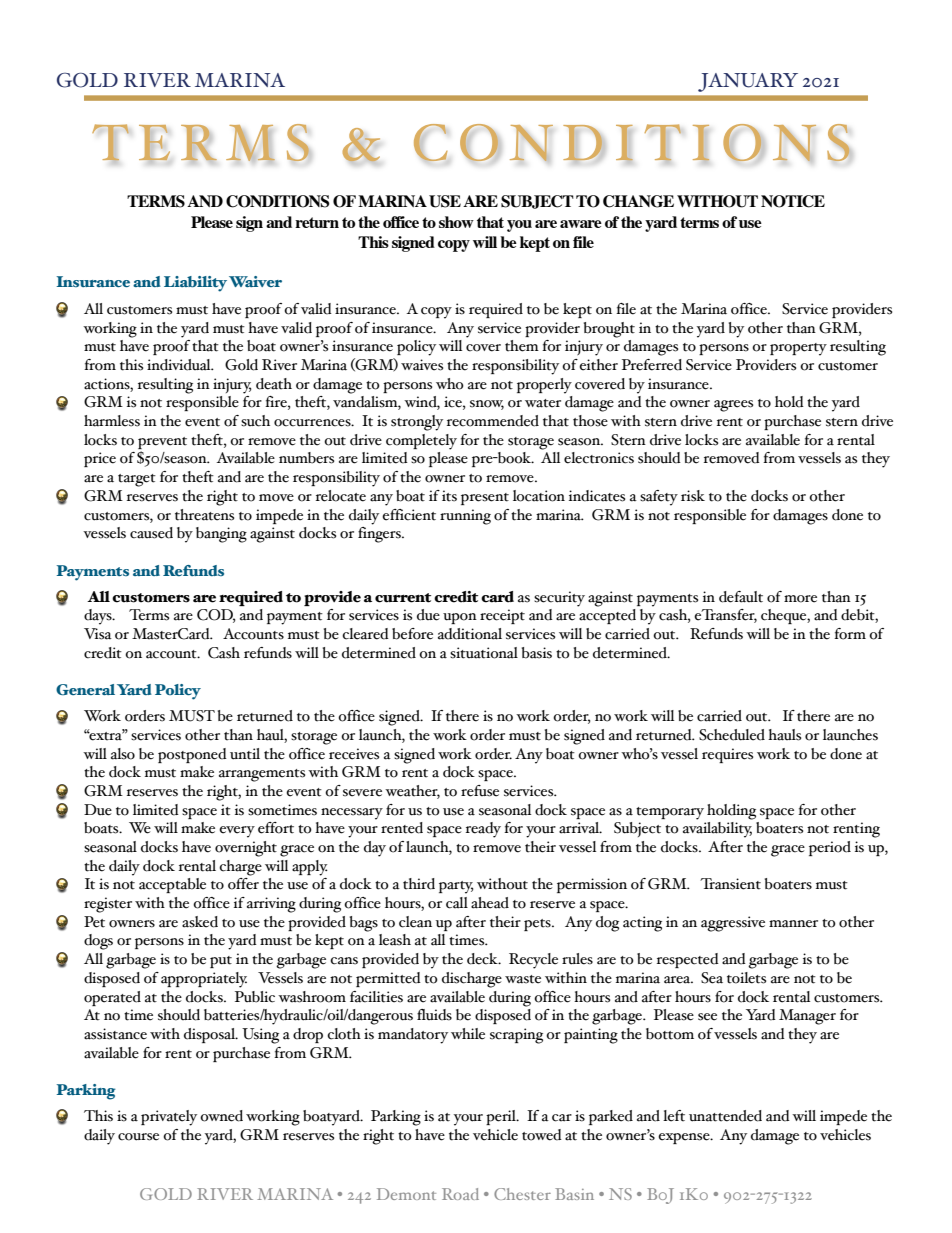 The image size is (952, 1233). What do you see at coordinates (730, 884) in the document?
I see `Transient` at bounding box center [730, 884].
